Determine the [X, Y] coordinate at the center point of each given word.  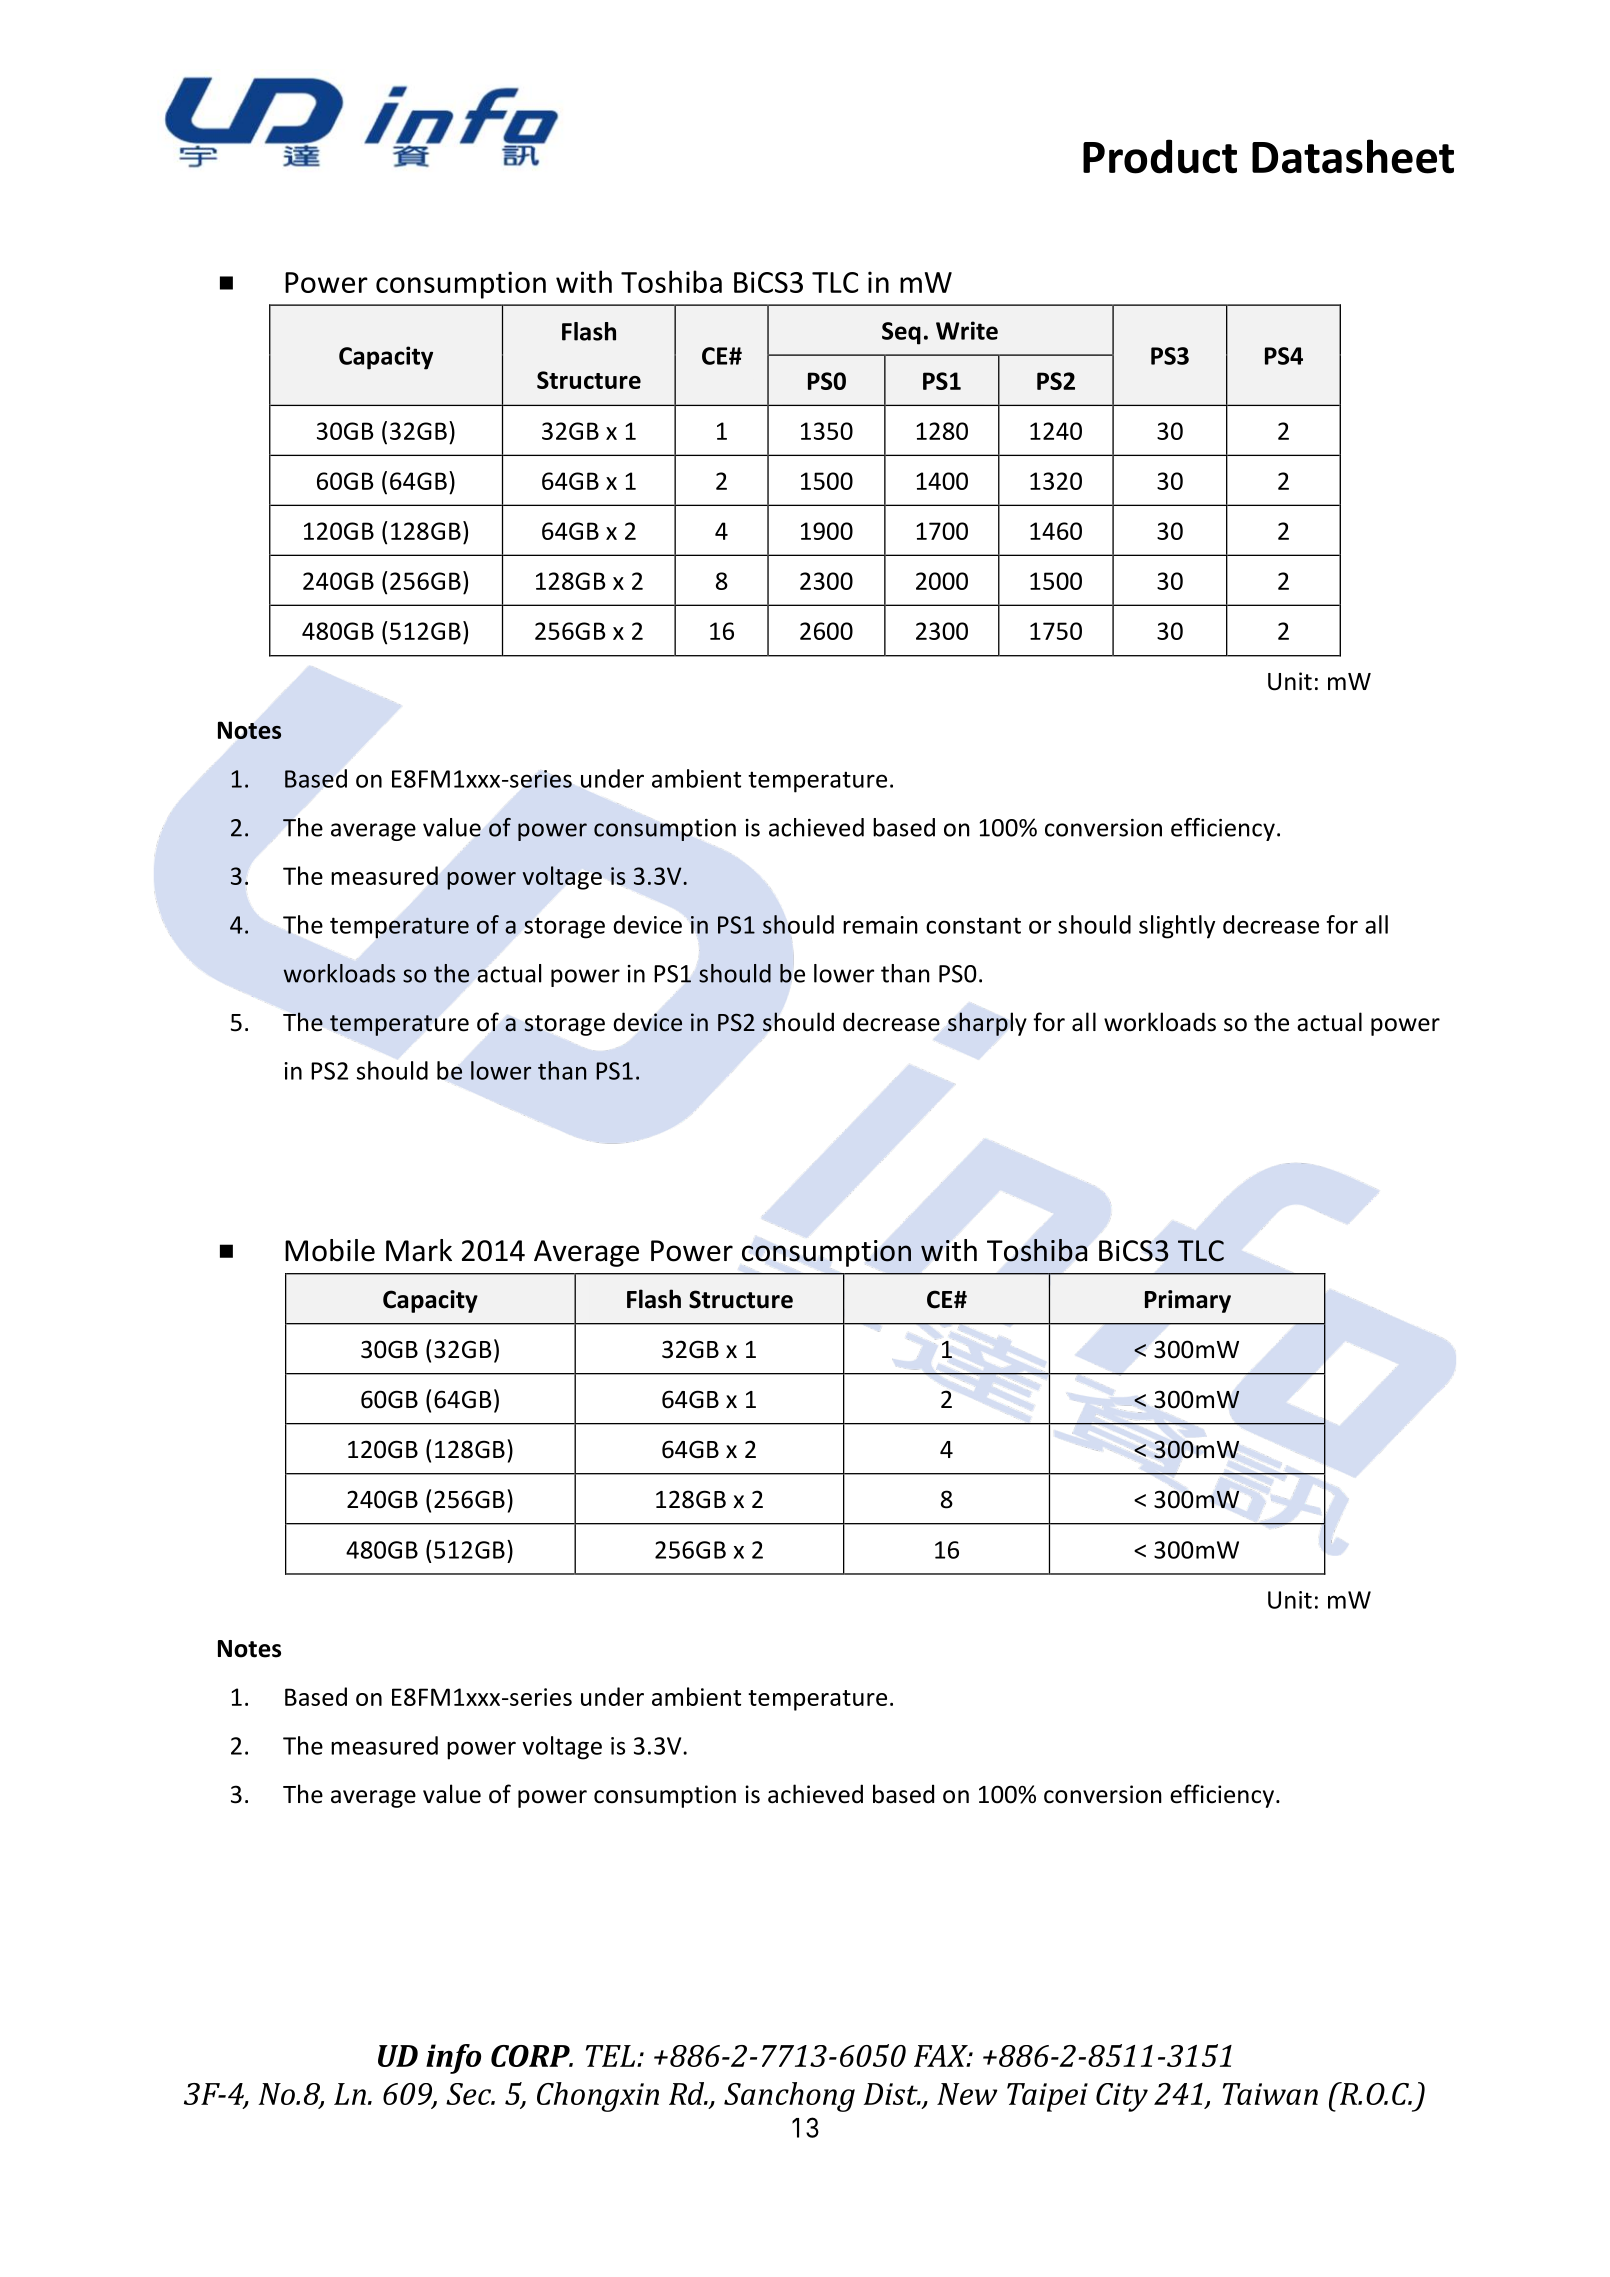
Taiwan [1270, 2094]
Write [967, 330]
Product [1160, 156]
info [453, 2059]
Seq [901, 333]
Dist [892, 2094]
